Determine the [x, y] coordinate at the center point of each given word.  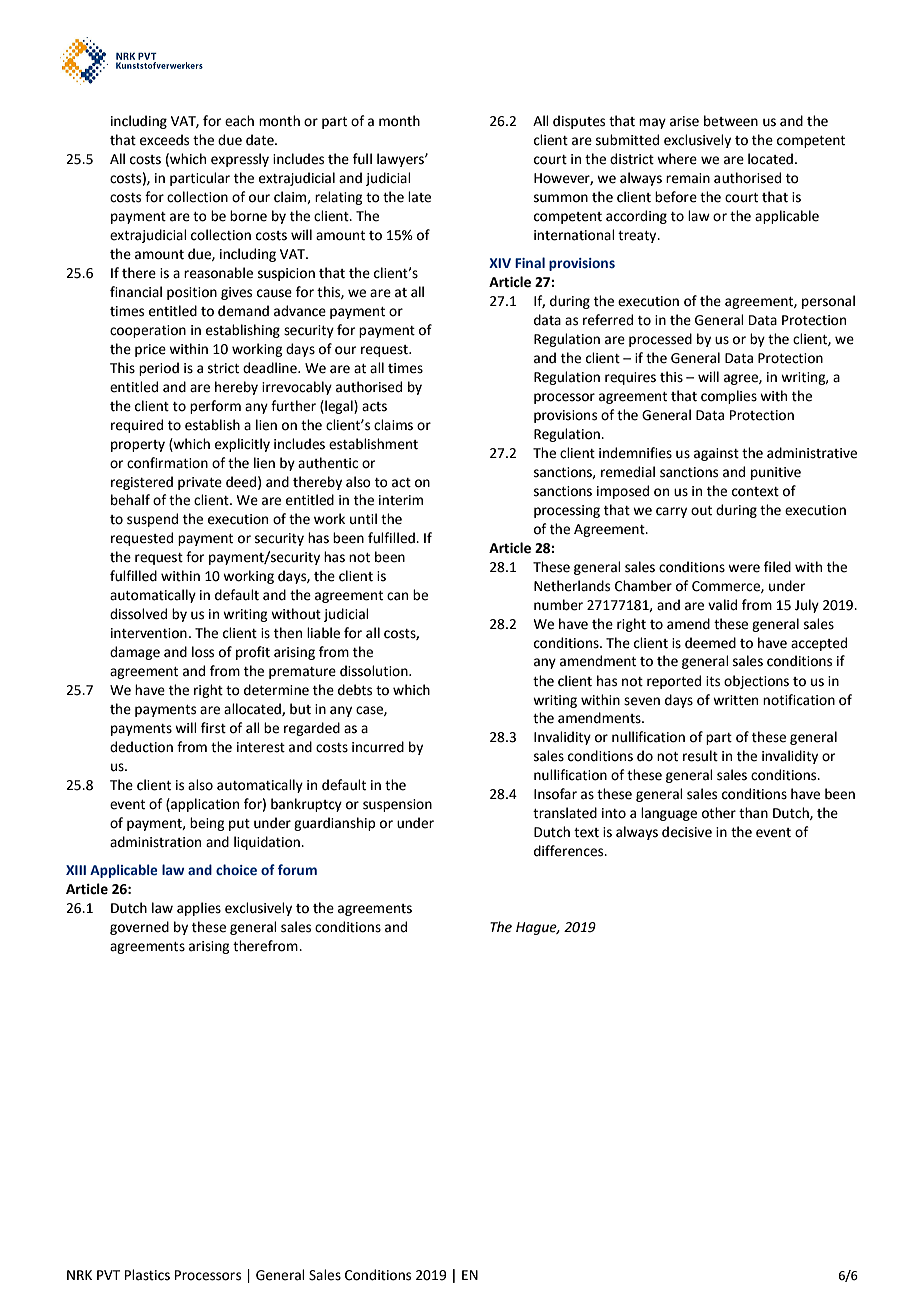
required [137, 426]
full [362, 159]
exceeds [164, 140]
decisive [687, 832]
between [731, 121]
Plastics [147, 1275]
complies [729, 397]
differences [570, 851]
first [213, 728]
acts [374, 407]
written [735, 700]
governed [139, 928]
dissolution [375, 671]
